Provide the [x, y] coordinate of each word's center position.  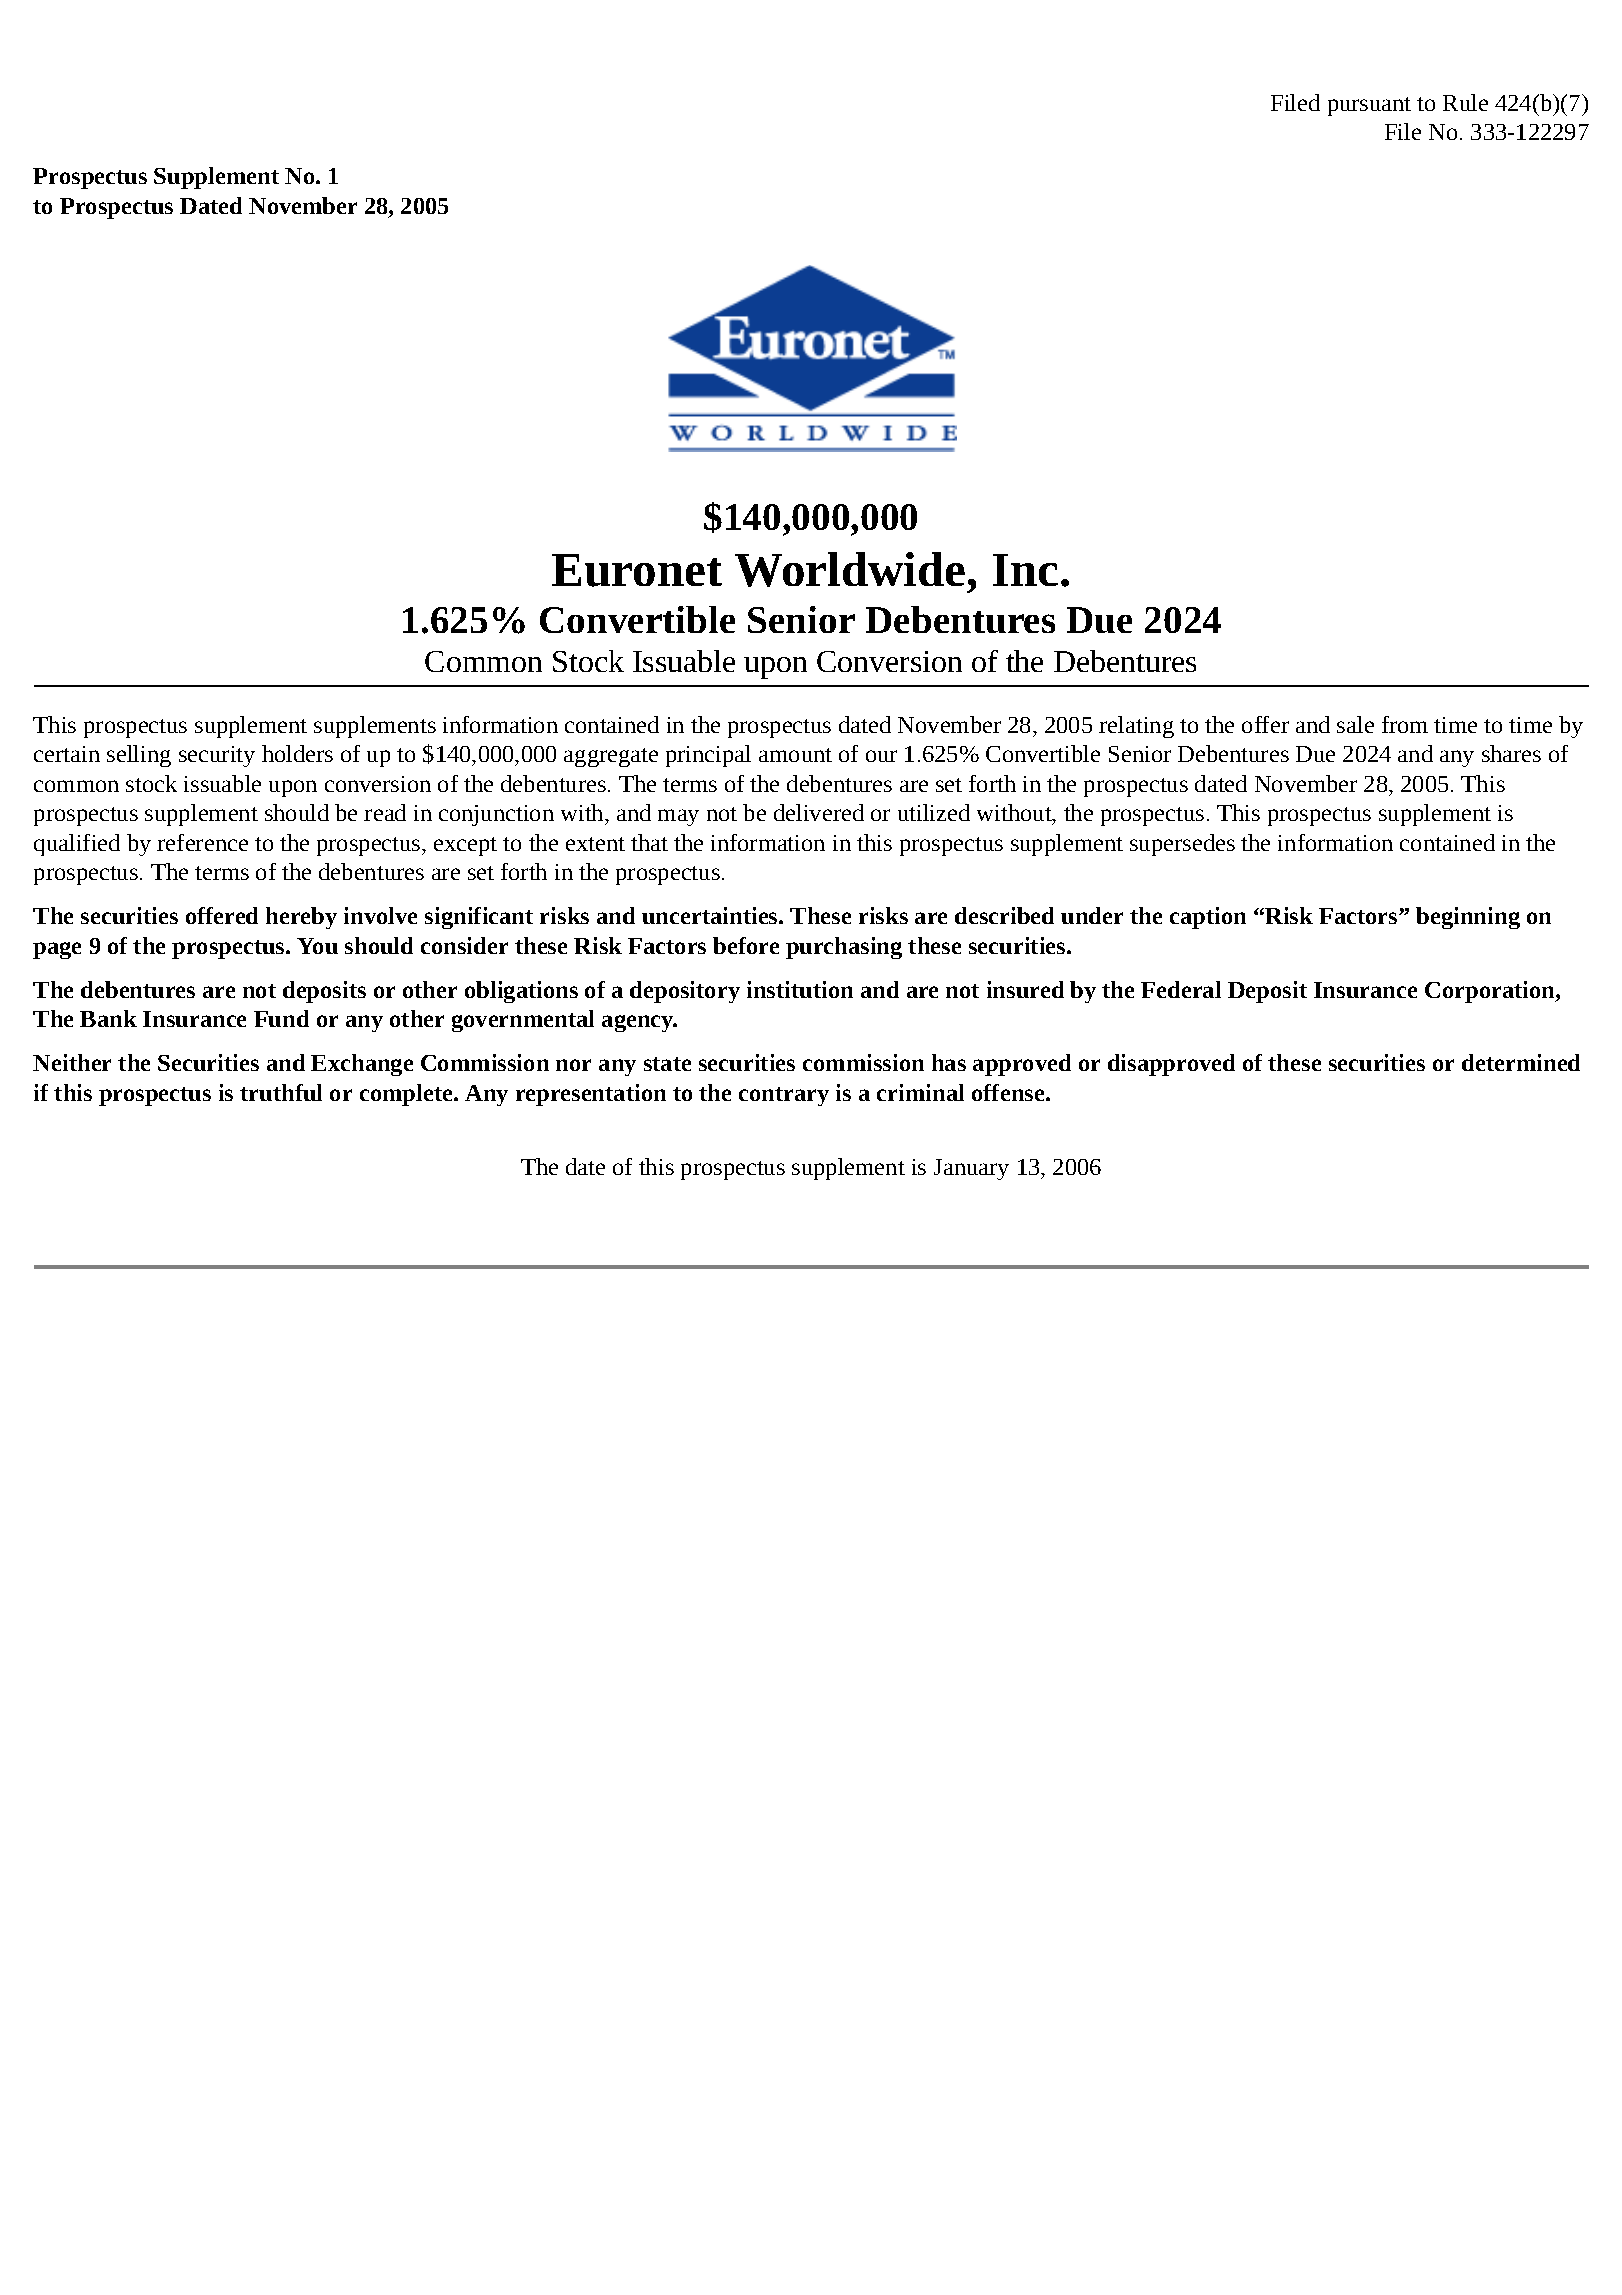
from [1405, 724]
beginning [1468, 918]
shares [1511, 753]
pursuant [1369, 106]
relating [1136, 727]
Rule [1465, 102]
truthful [281, 1092]
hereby [301, 918]
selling [139, 756]
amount [795, 755]
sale [1355, 724]
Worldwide [850, 569]
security [217, 756]
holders [297, 753]
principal [708, 756]
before [746, 945]
